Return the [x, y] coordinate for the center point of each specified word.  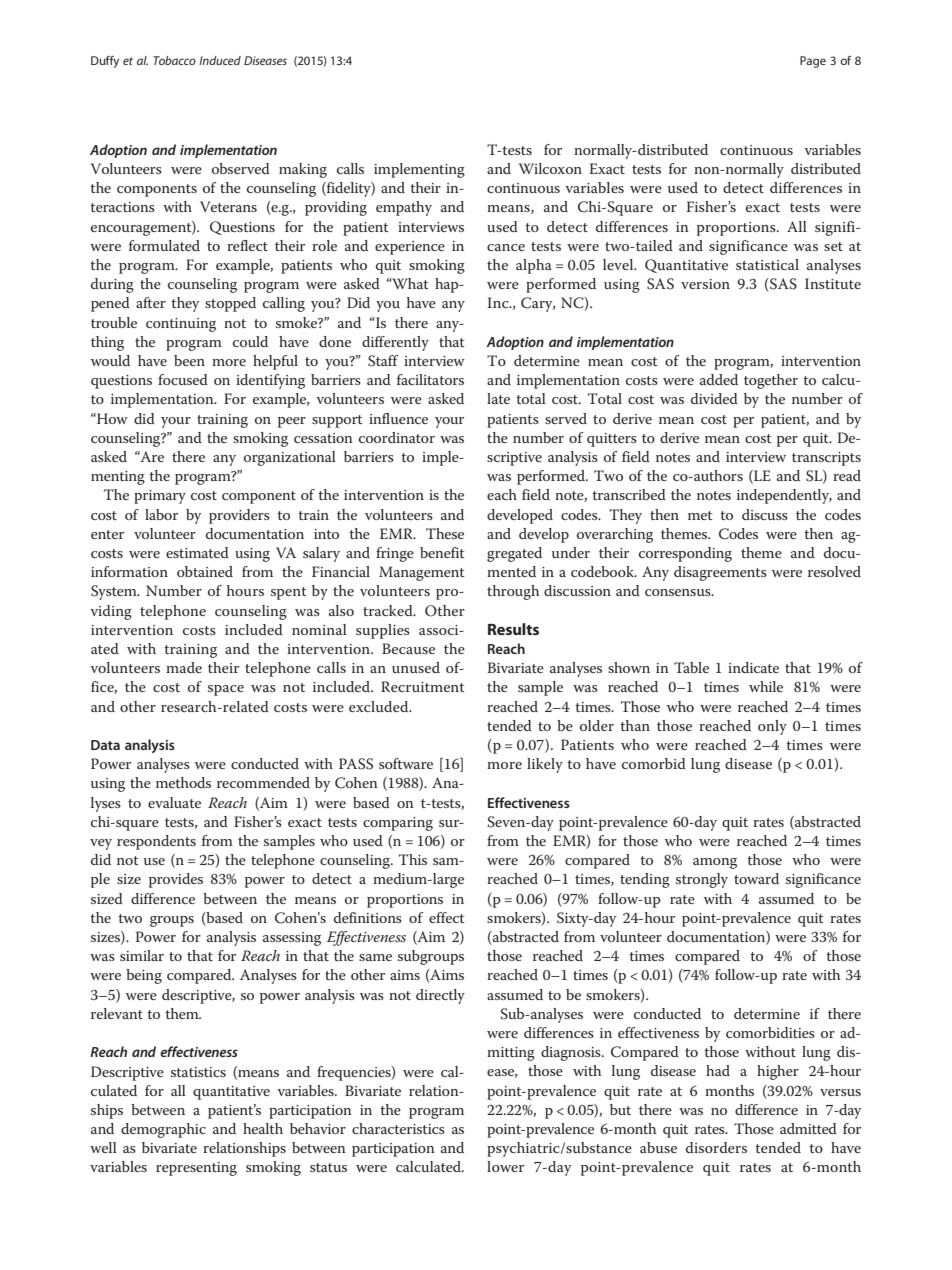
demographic [163, 1130]
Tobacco [174, 60]
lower [505, 1166]
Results [513, 629]
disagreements [720, 573]
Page [813, 62]
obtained [205, 571]
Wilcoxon [550, 168]
